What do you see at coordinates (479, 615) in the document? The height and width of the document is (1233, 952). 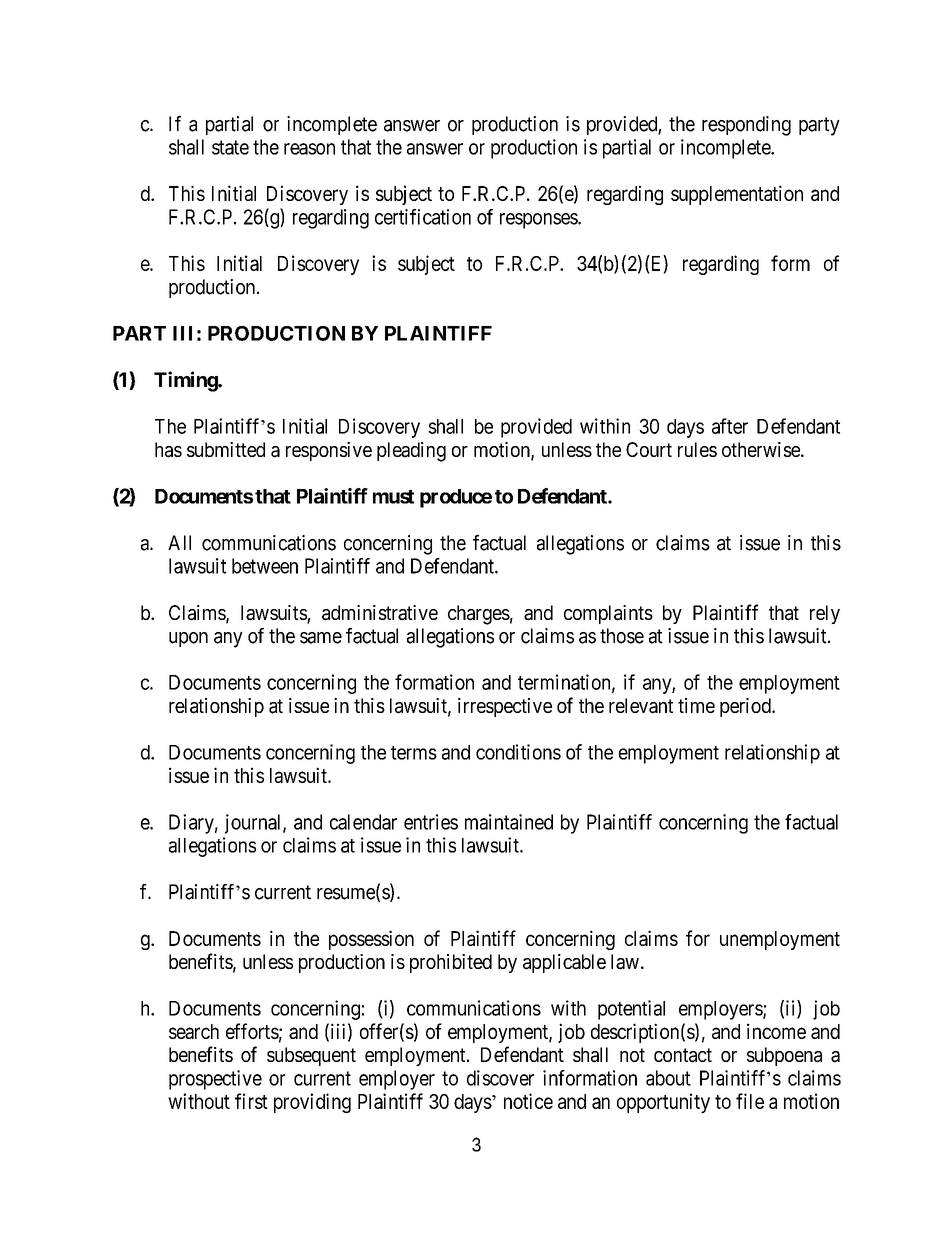 I see `charges` at bounding box center [479, 615].
